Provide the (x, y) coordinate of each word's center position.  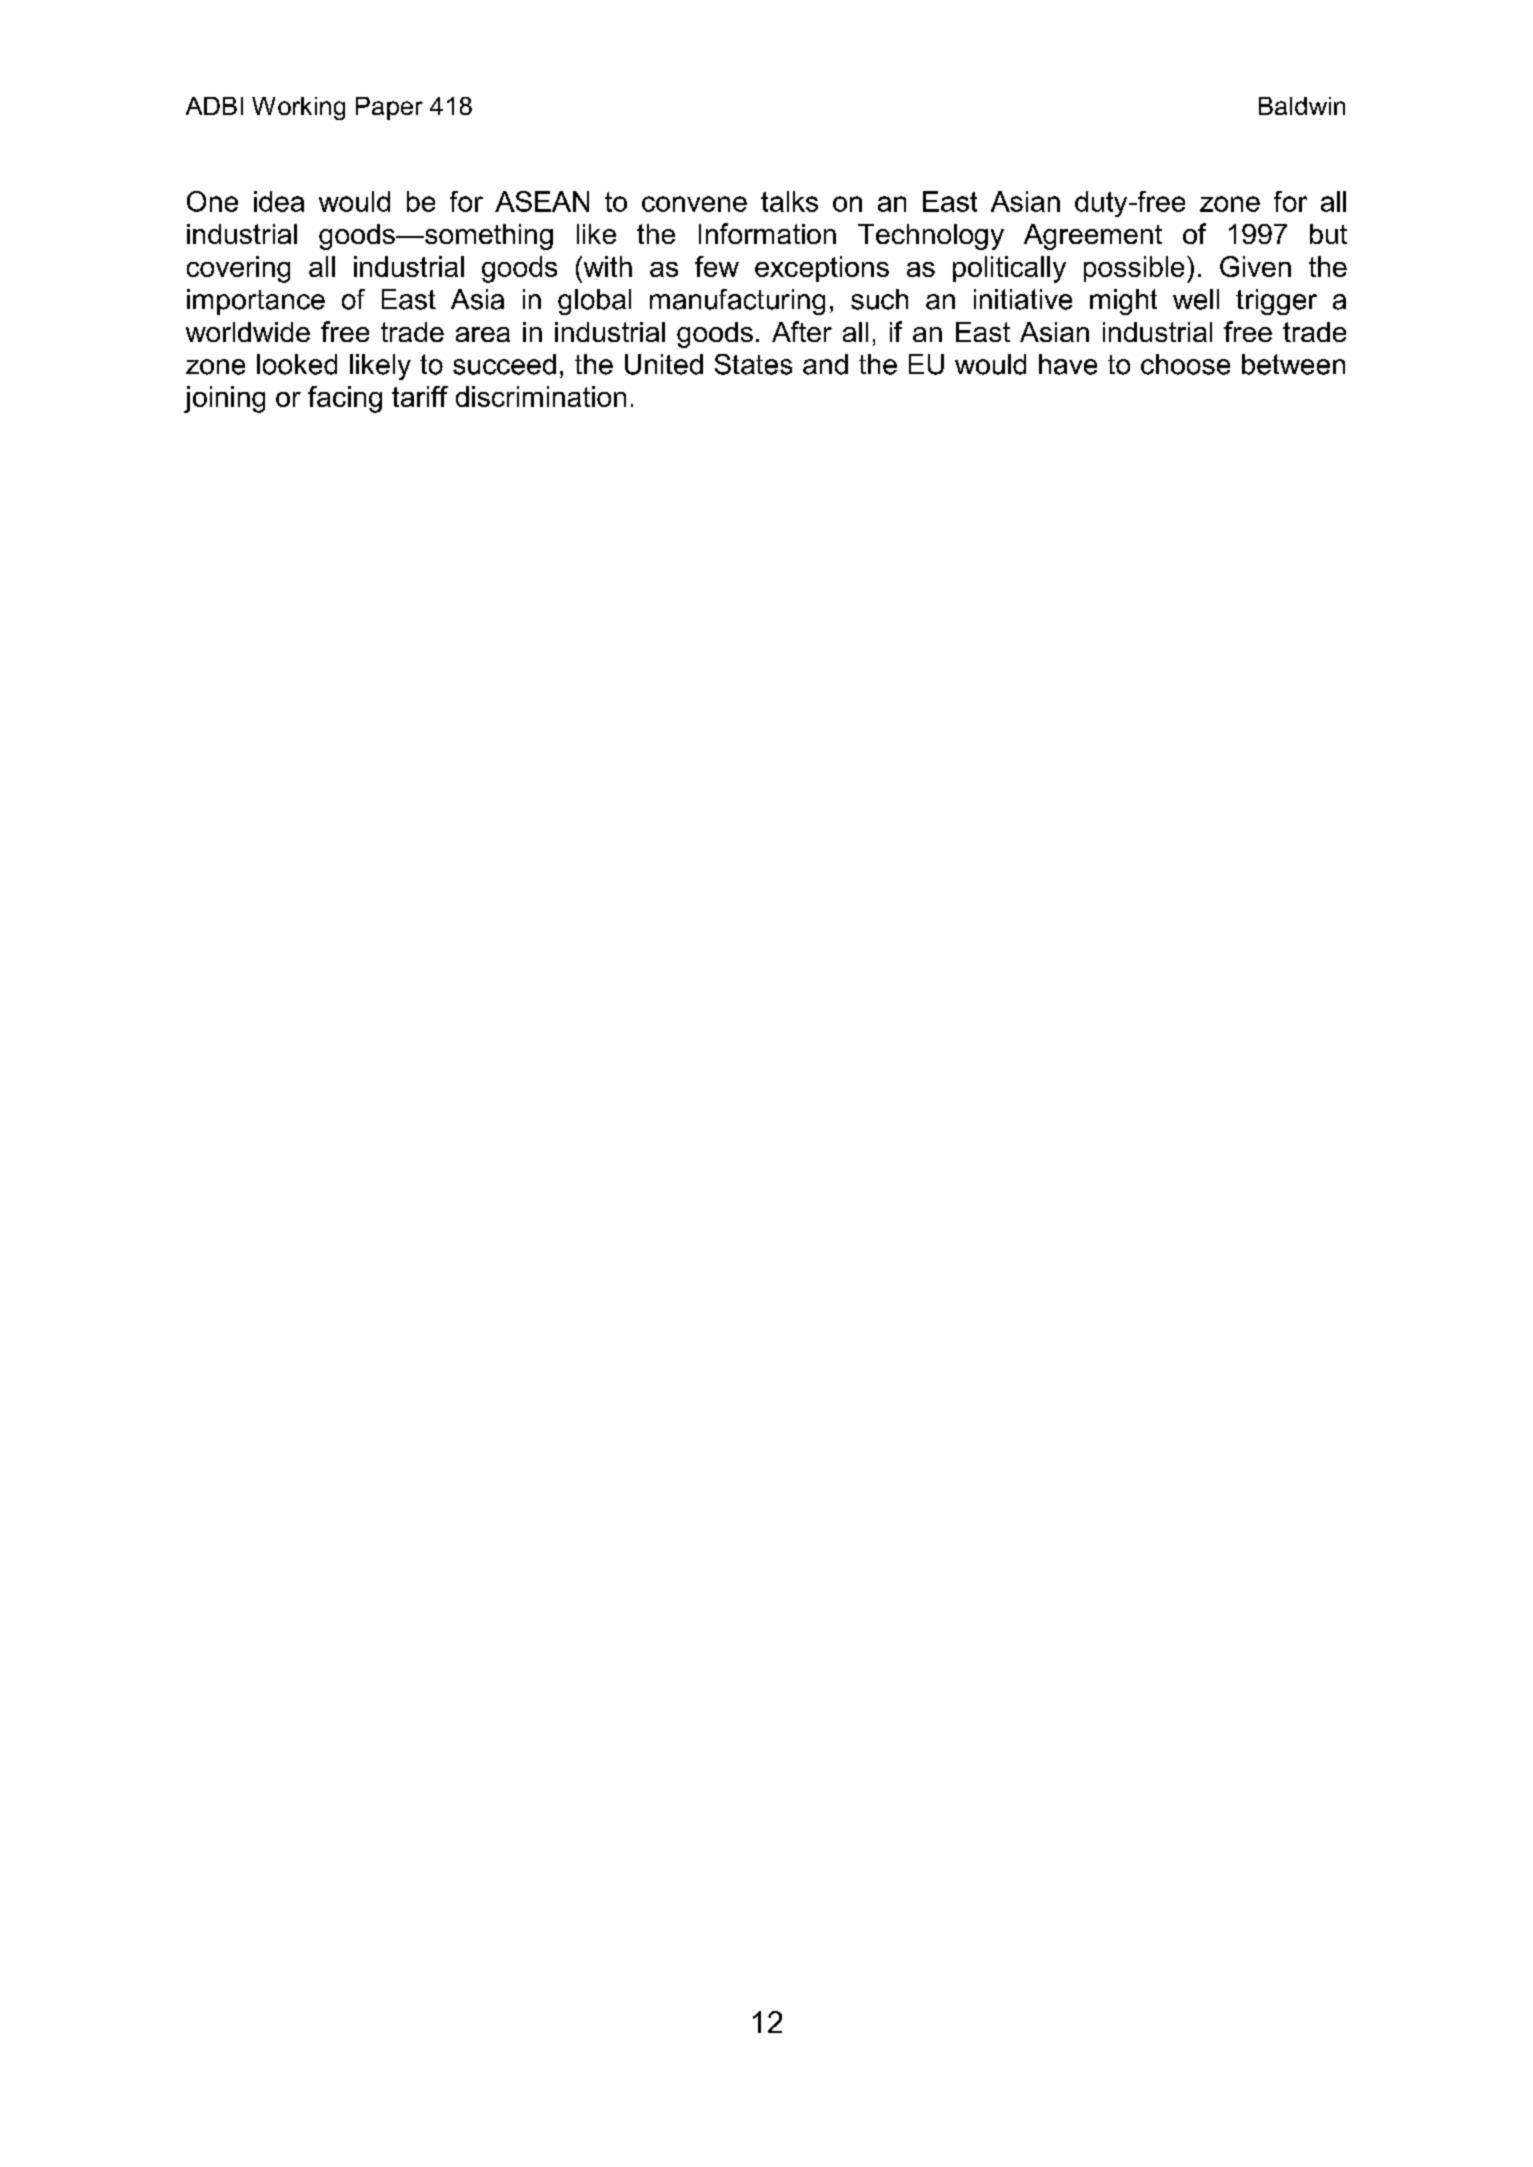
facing (345, 399)
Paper (389, 108)
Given (1255, 266)
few (717, 266)
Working (298, 108)
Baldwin (1302, 106)
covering (238, 269)
